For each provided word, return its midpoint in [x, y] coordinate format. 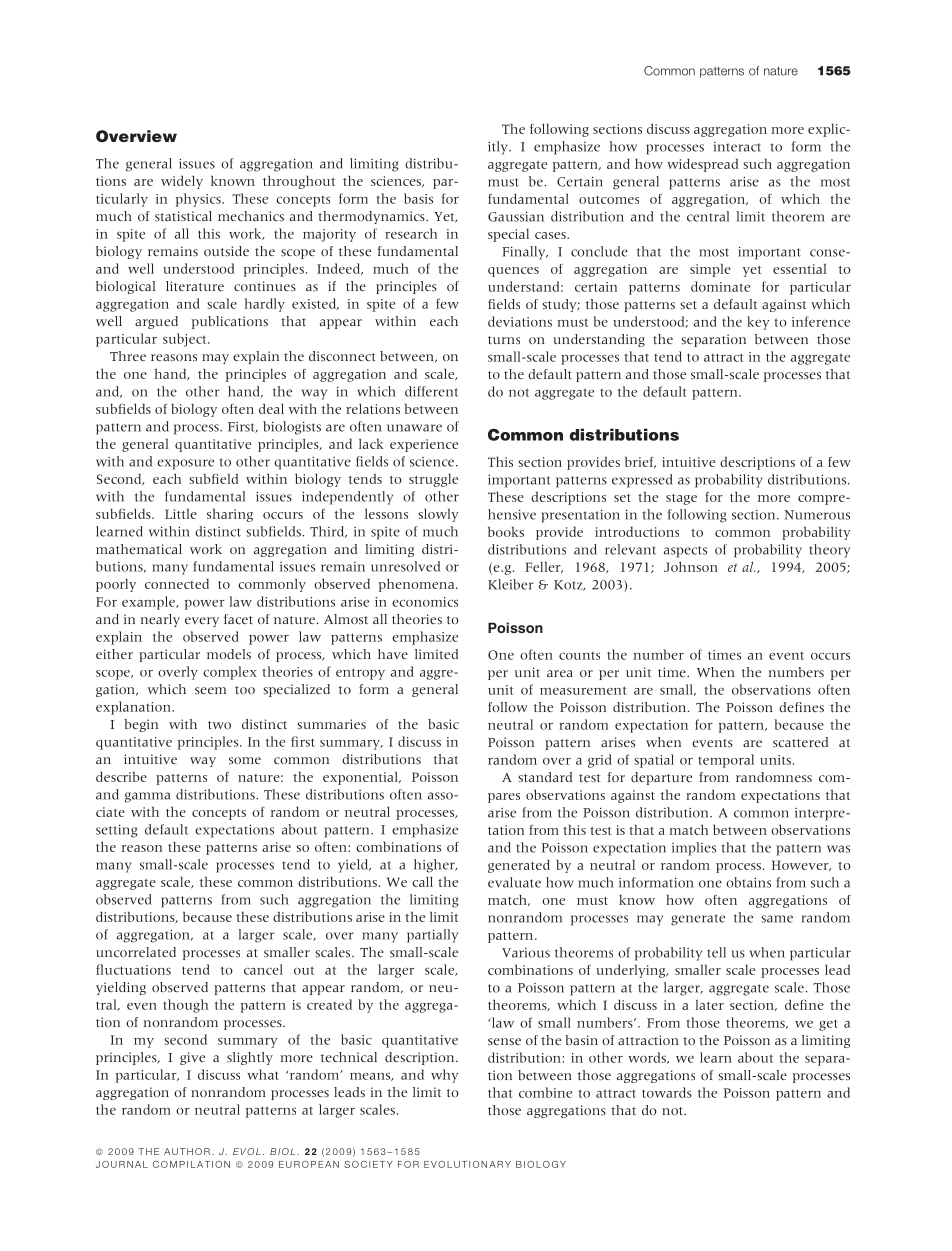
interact [737, 147]
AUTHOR [187, 1151]
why [444, 1076]
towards [667, 1092]
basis [418, 198]
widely [182, 182]
